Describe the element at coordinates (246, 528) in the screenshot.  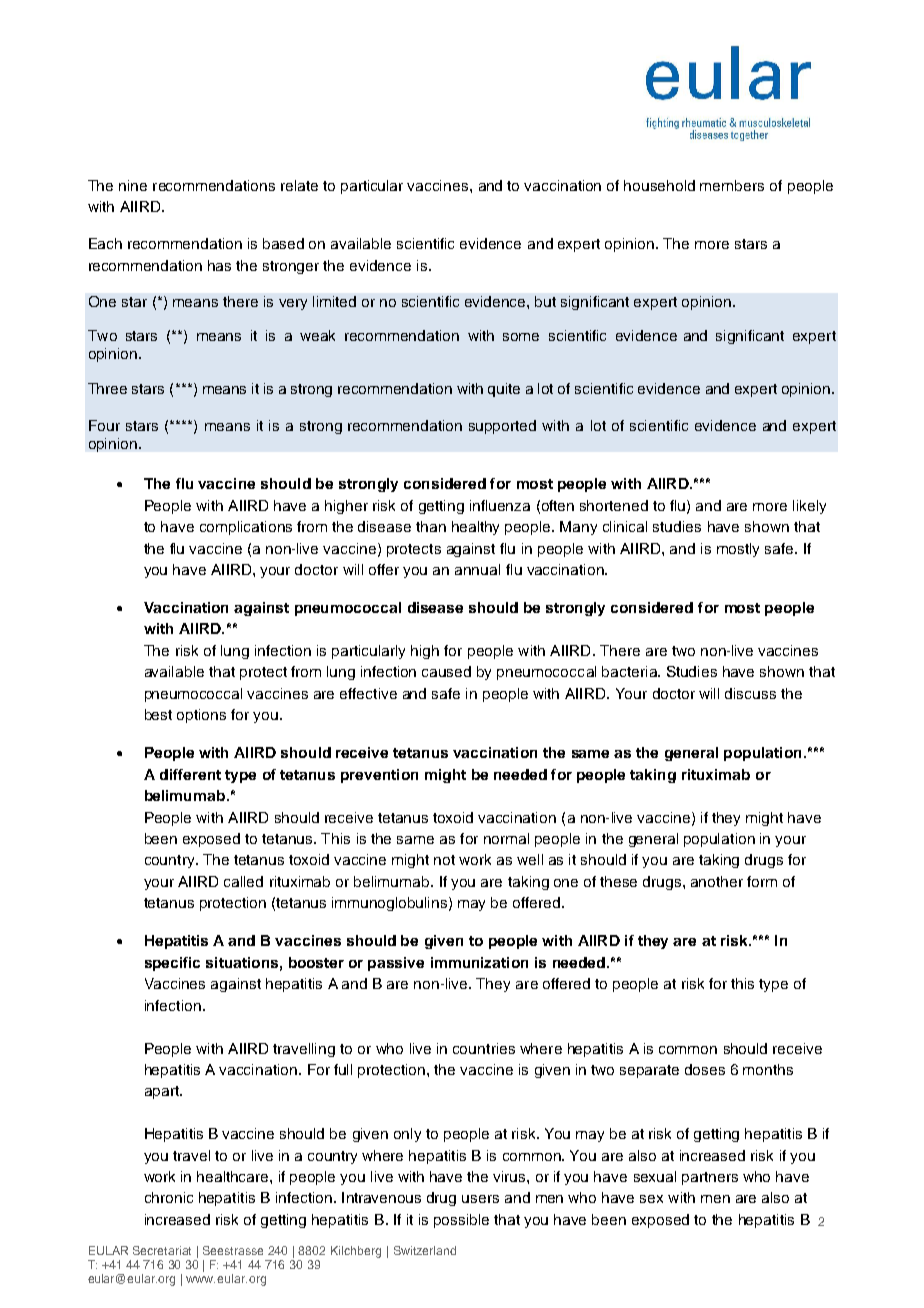
I see `complications` at that location.
